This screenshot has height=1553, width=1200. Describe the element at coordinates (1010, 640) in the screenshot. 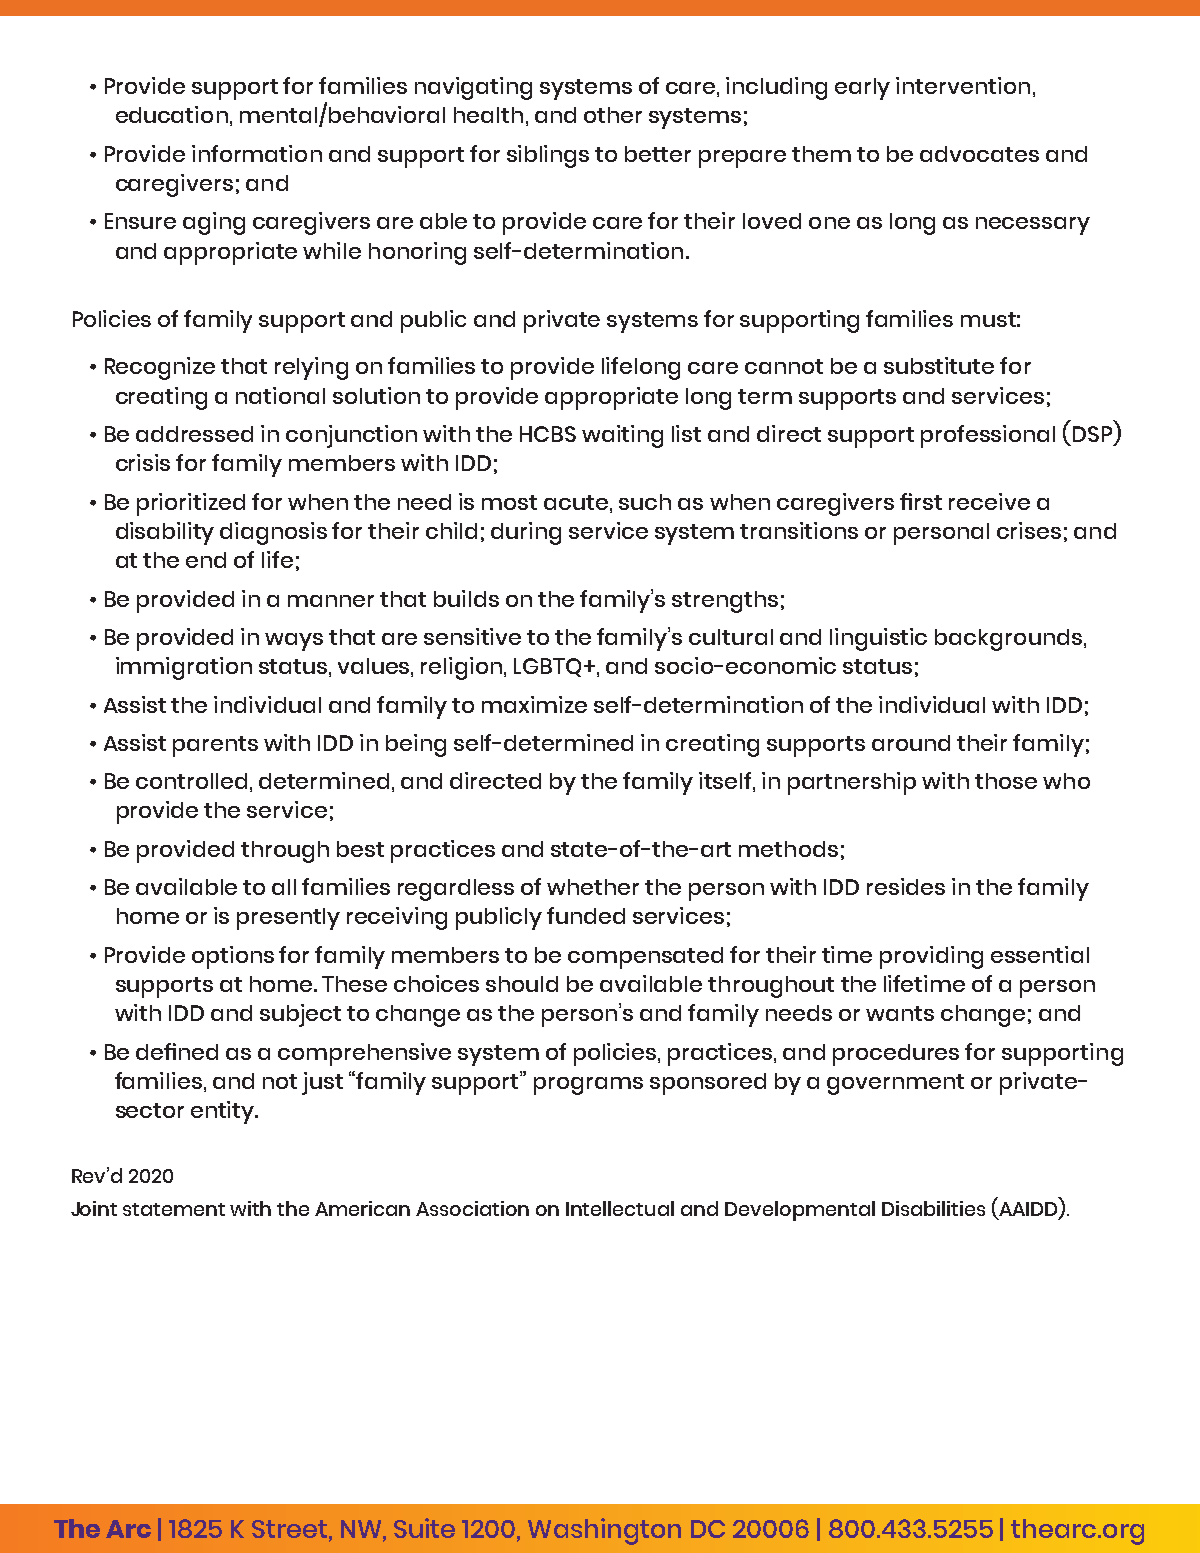

I see `backgrounds` at that location.
